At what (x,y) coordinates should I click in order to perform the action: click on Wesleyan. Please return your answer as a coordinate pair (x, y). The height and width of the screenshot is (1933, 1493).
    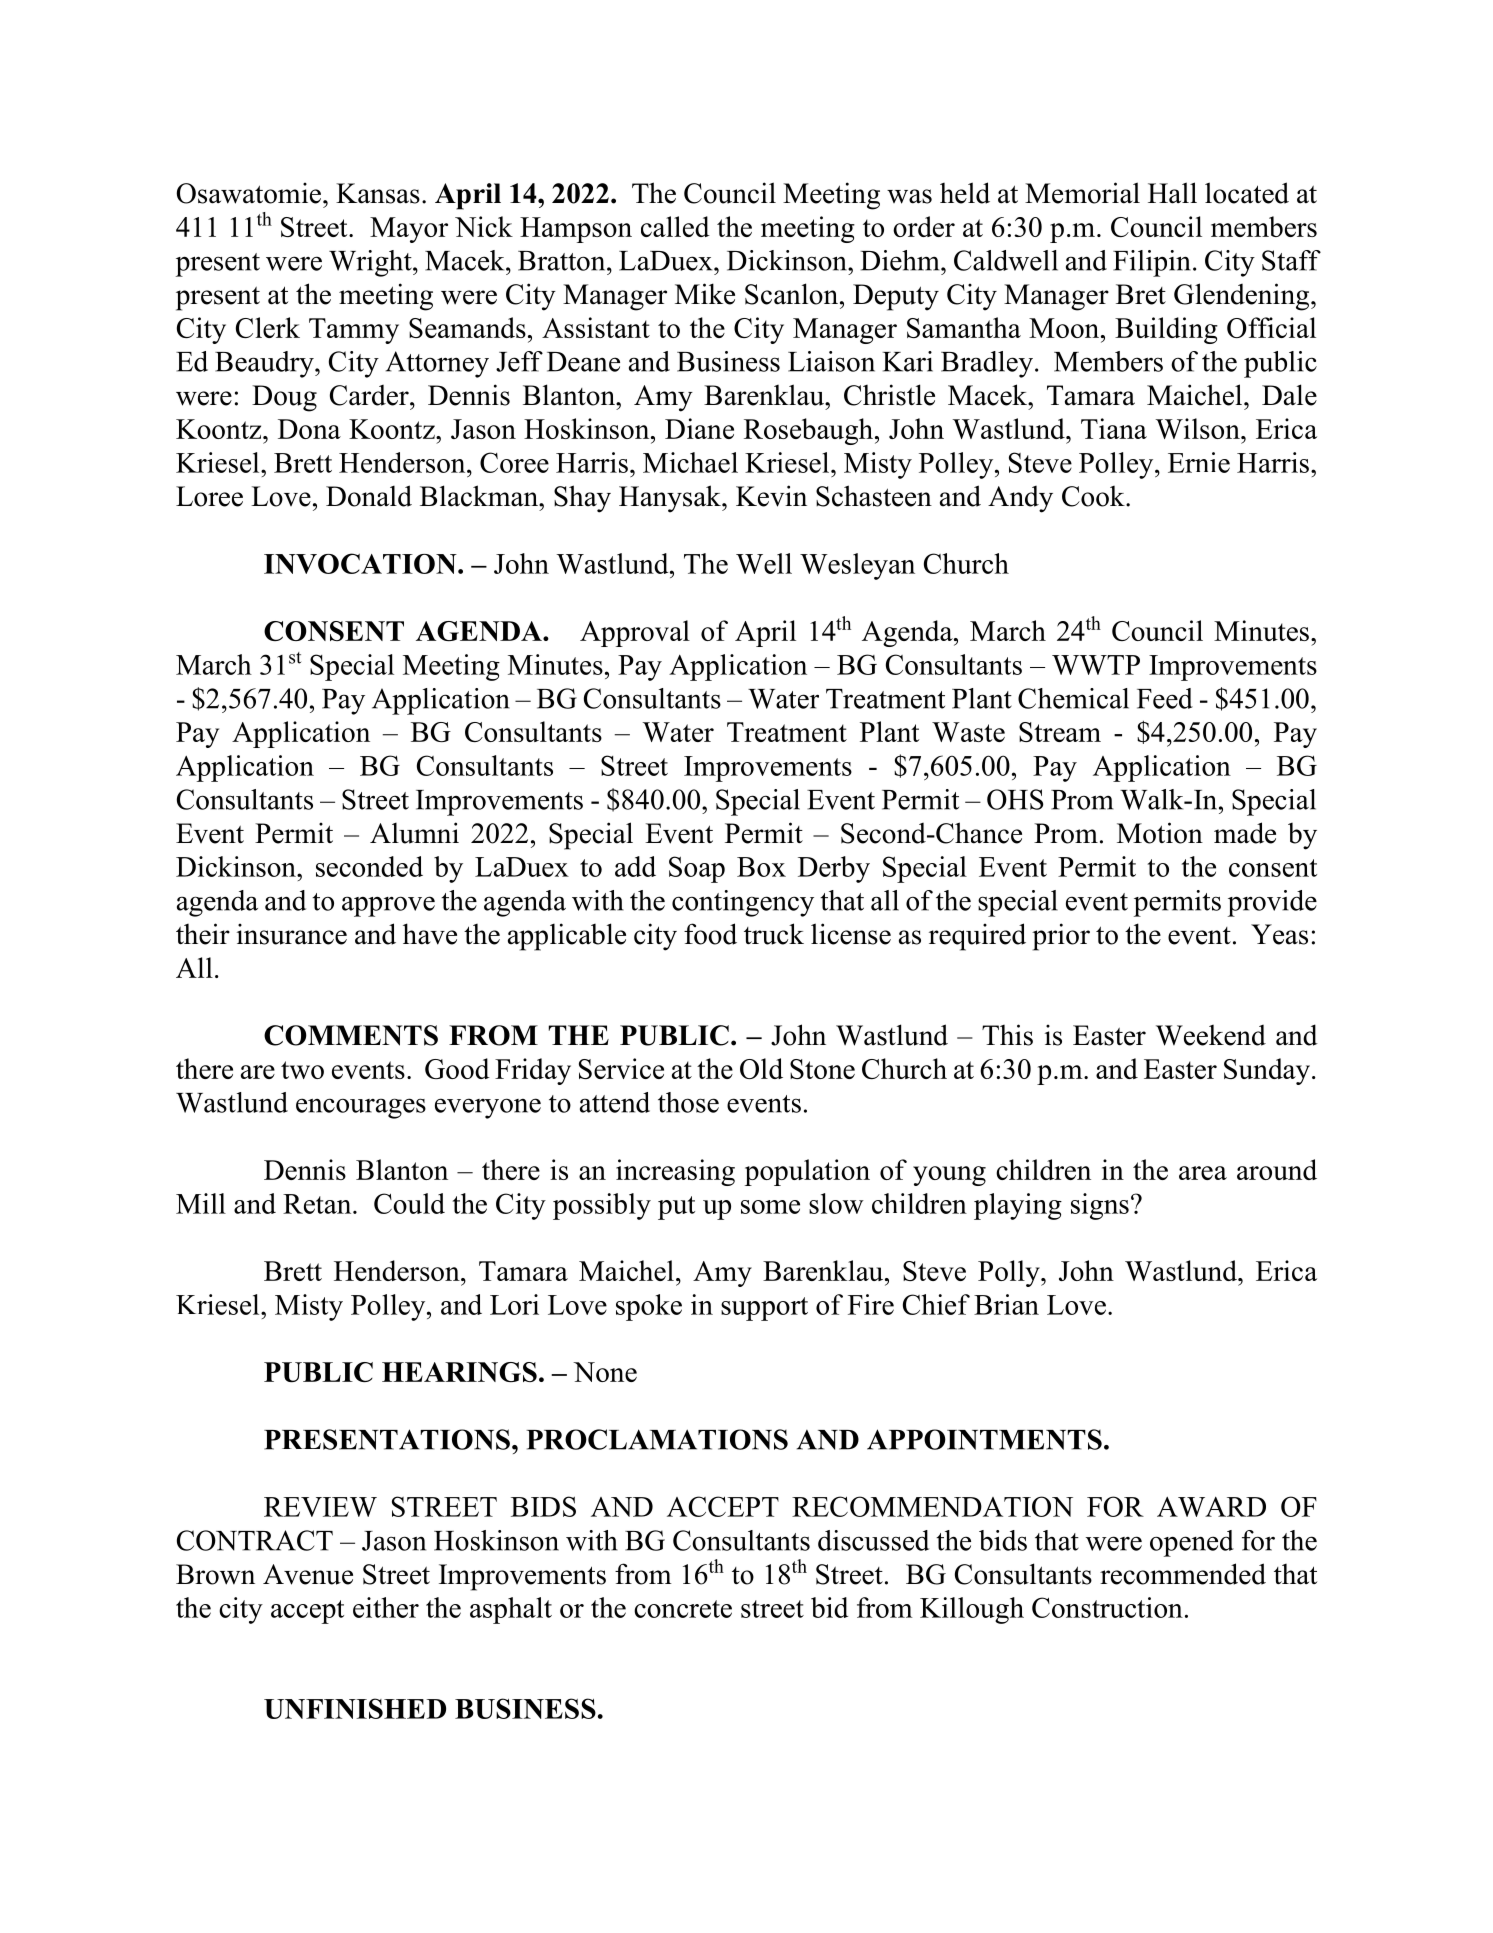
    Looking at the image, I should click on (857, 566).
